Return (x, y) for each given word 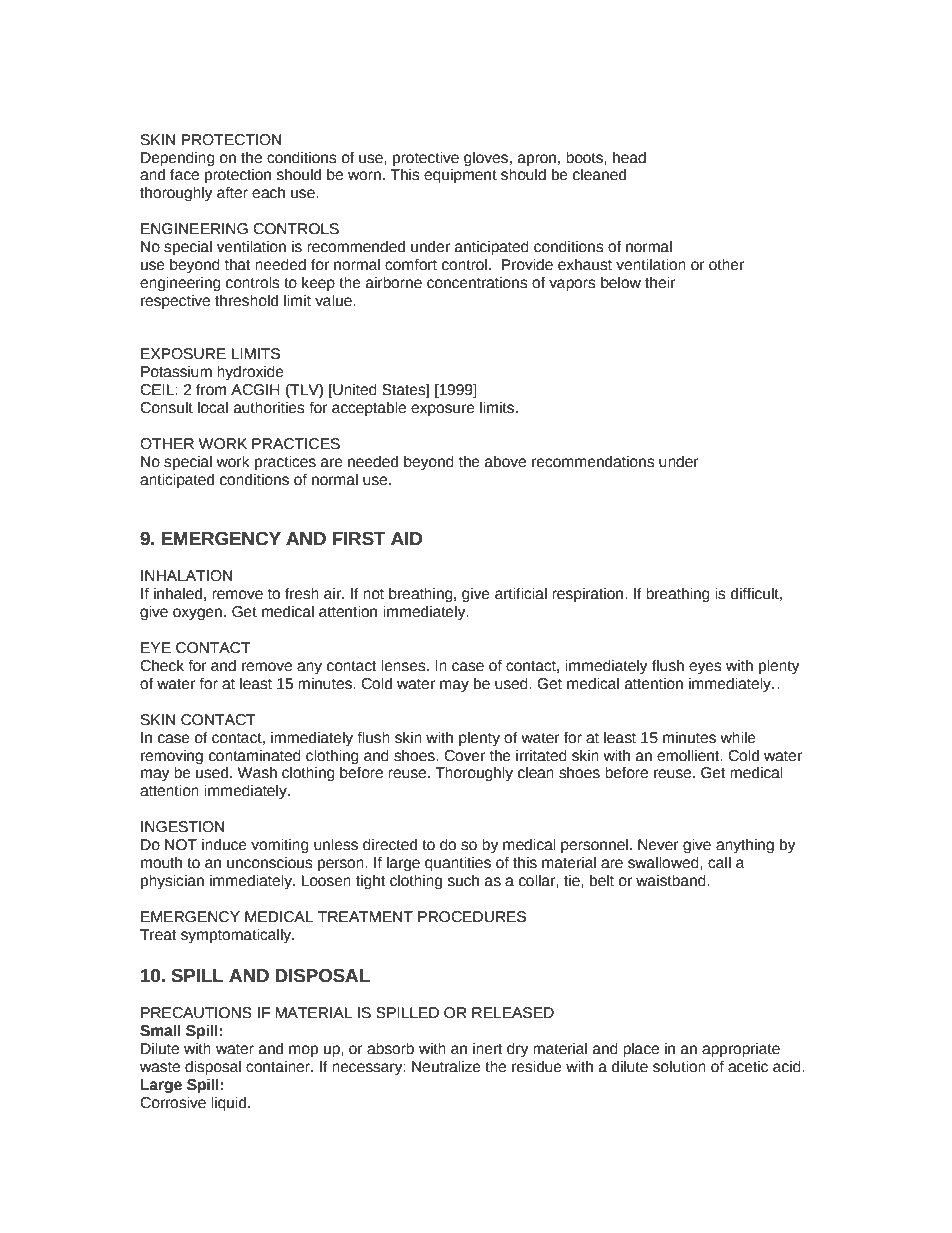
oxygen (197, 614)
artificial (521, 594)
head (629, 158)
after (232, 193)
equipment (460, 176)
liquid (230, 1104)
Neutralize (446, 1067)
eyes (705, 668)
